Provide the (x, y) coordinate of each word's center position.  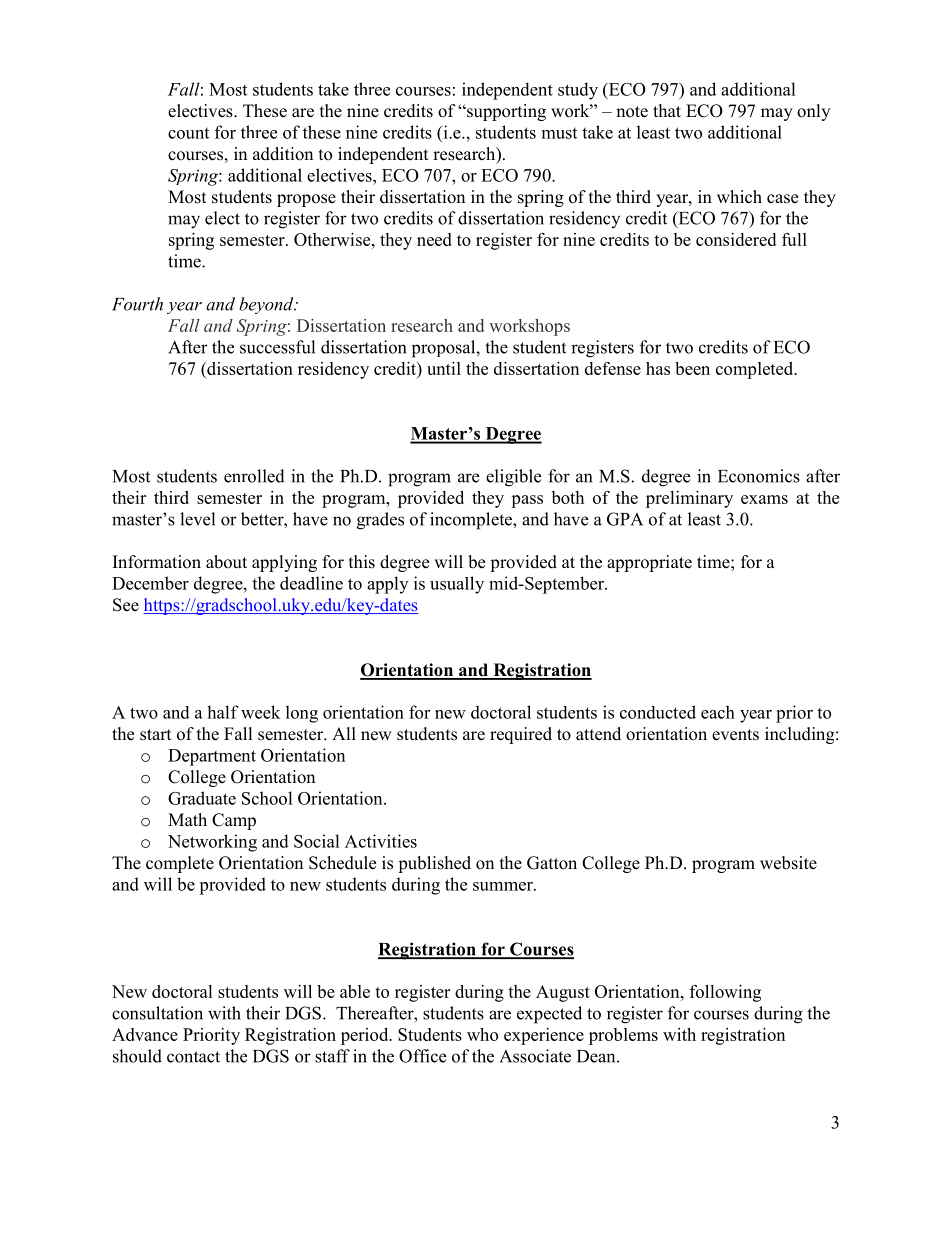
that (667, 110)
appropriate (649, 563)
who (482, 1034)
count (188, 133)
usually (457, 585)
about (226, 562)
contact (193, 1057)
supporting (505, 112)
